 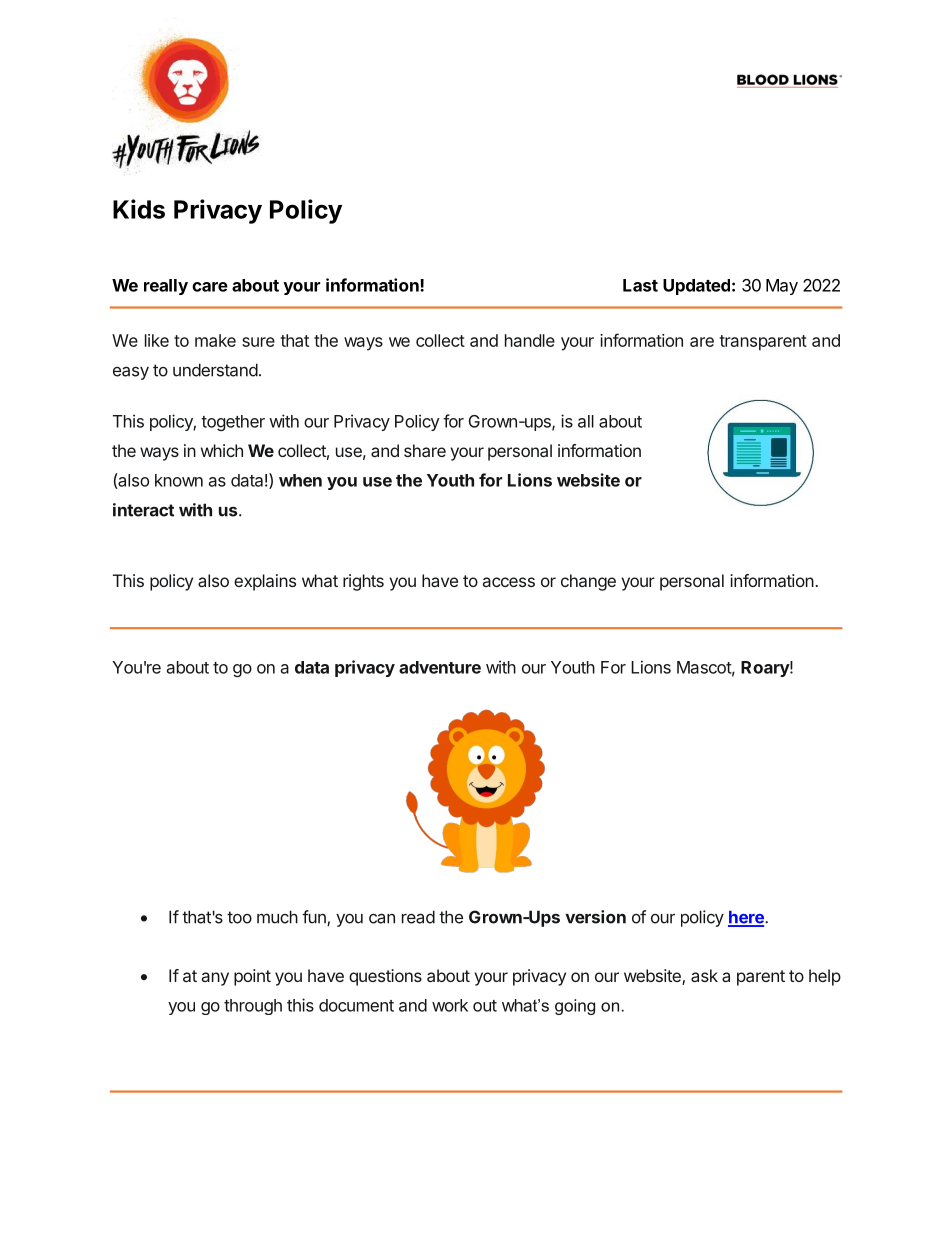 I want to click on here, so click(x=747, y=918).
